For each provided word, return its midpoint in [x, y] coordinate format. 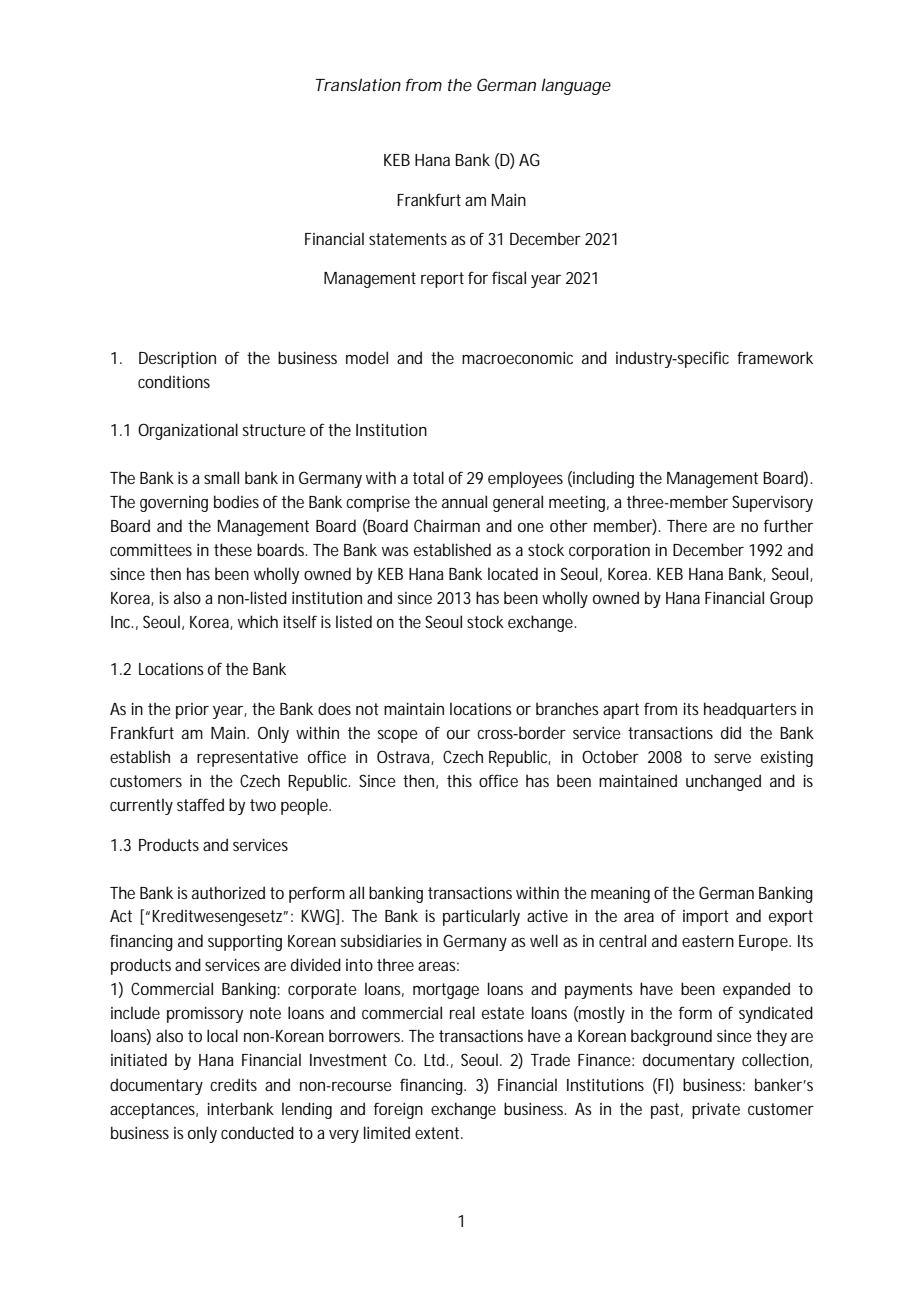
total [428, 477]
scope [398, 736]
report [442, 280]
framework [775, 357]
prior [192, 711]
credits [233, 1084]
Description [177, 360]
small [221, 477]
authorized [228, 892]
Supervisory [772, 503]
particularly [481, 917]
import [706, 918]
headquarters [750, 710]
